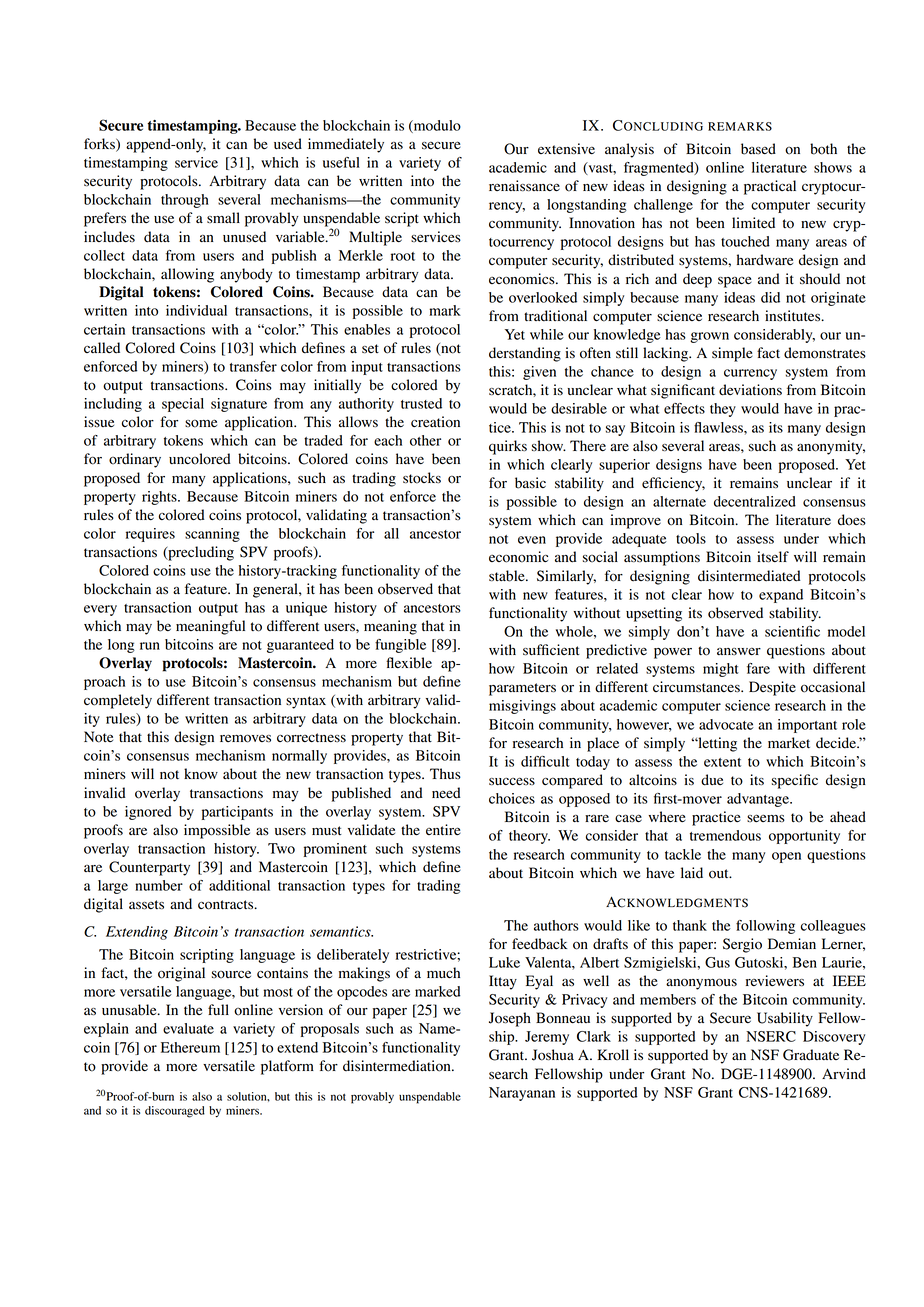  Describe the element at coordinates (758, 149) in the screenshot. I see `based` at that location.
